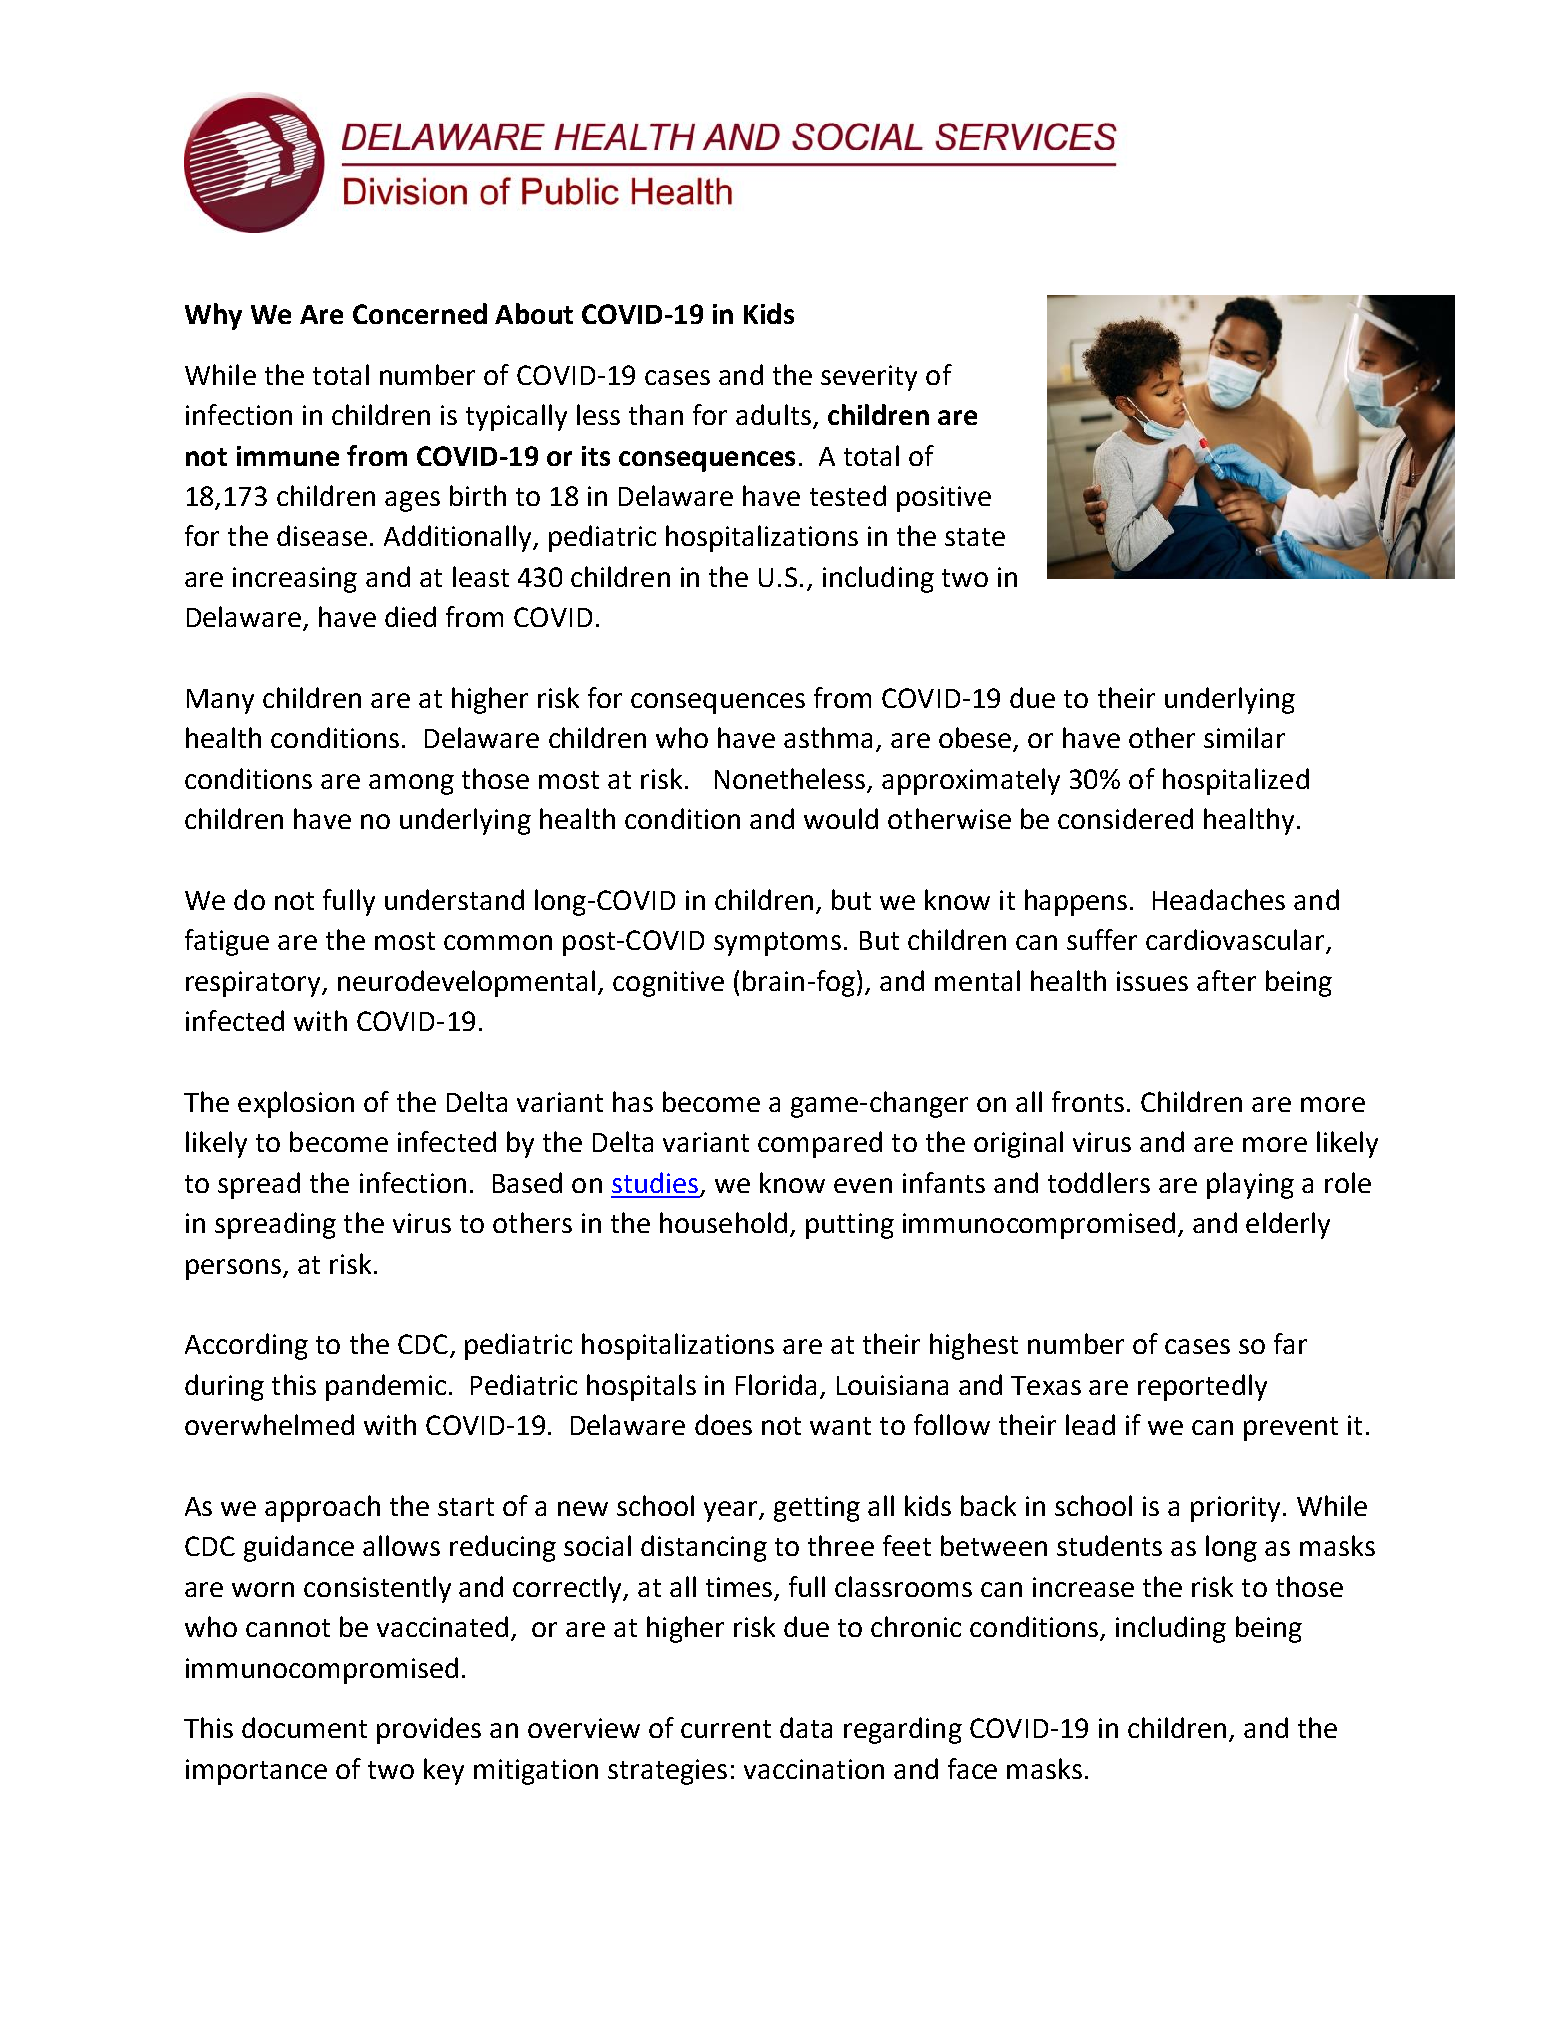  Describe the element at coordinates (296, 1104) in the image. I see `explosion` at that location.
